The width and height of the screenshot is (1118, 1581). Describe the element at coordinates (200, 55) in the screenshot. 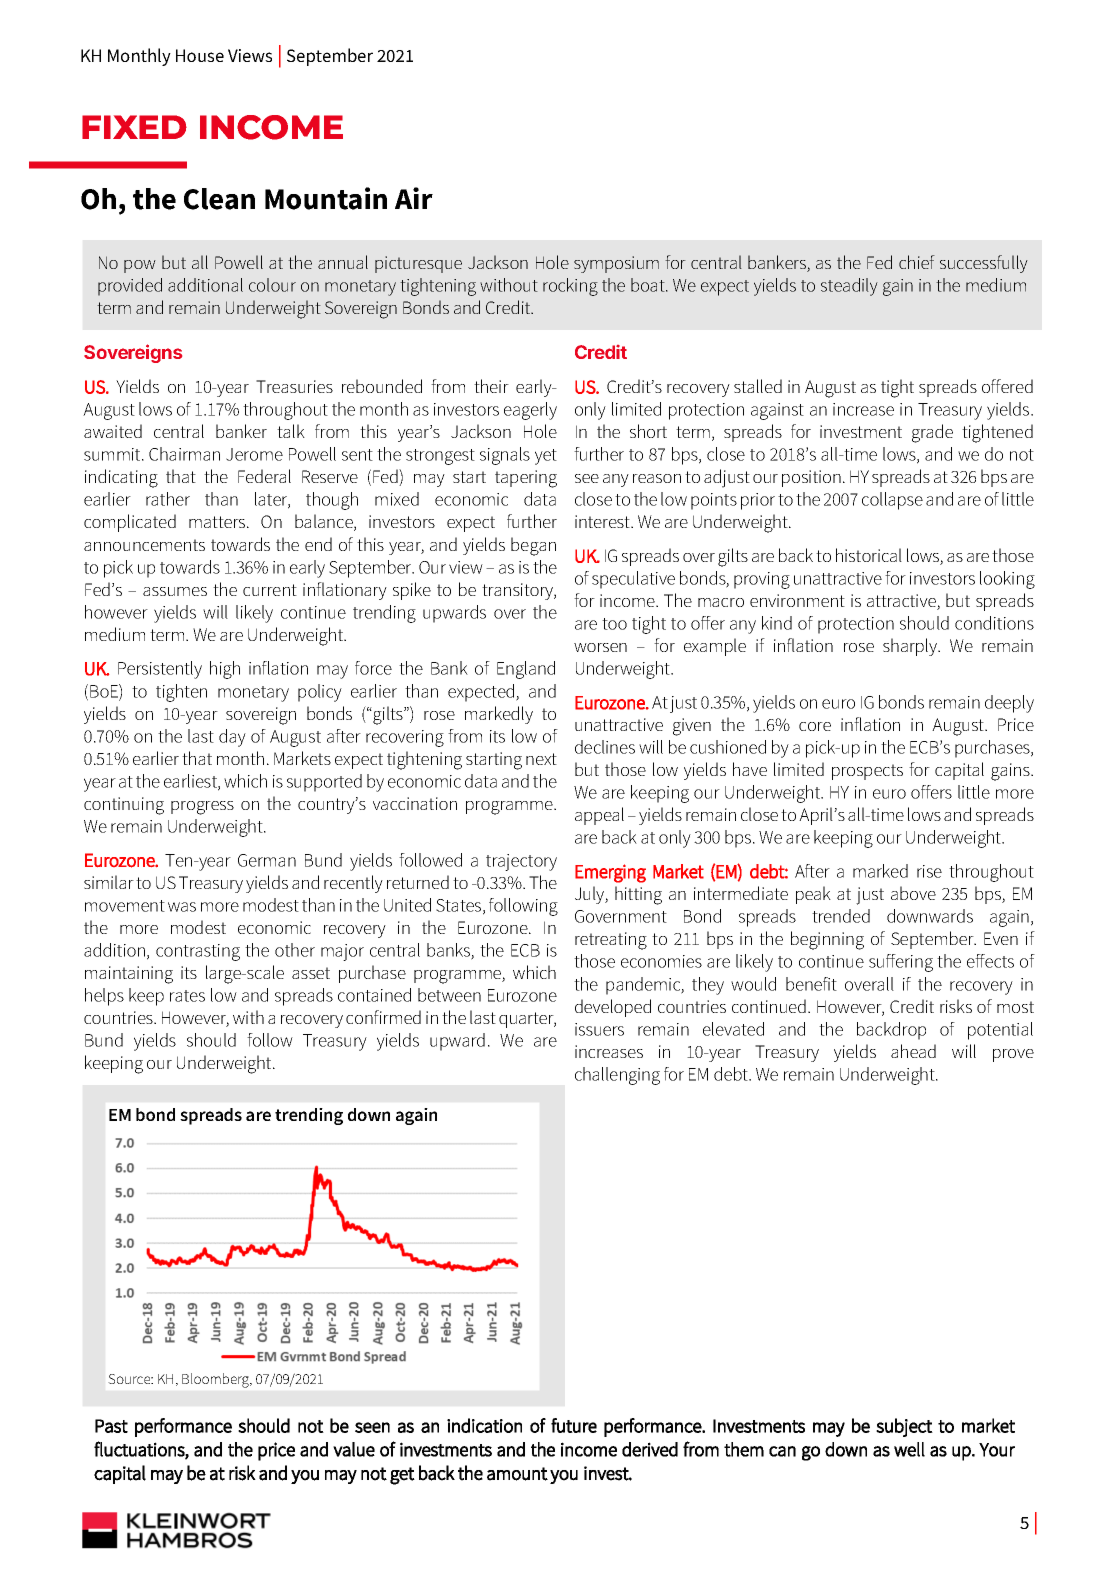

I see `House` at that location.
